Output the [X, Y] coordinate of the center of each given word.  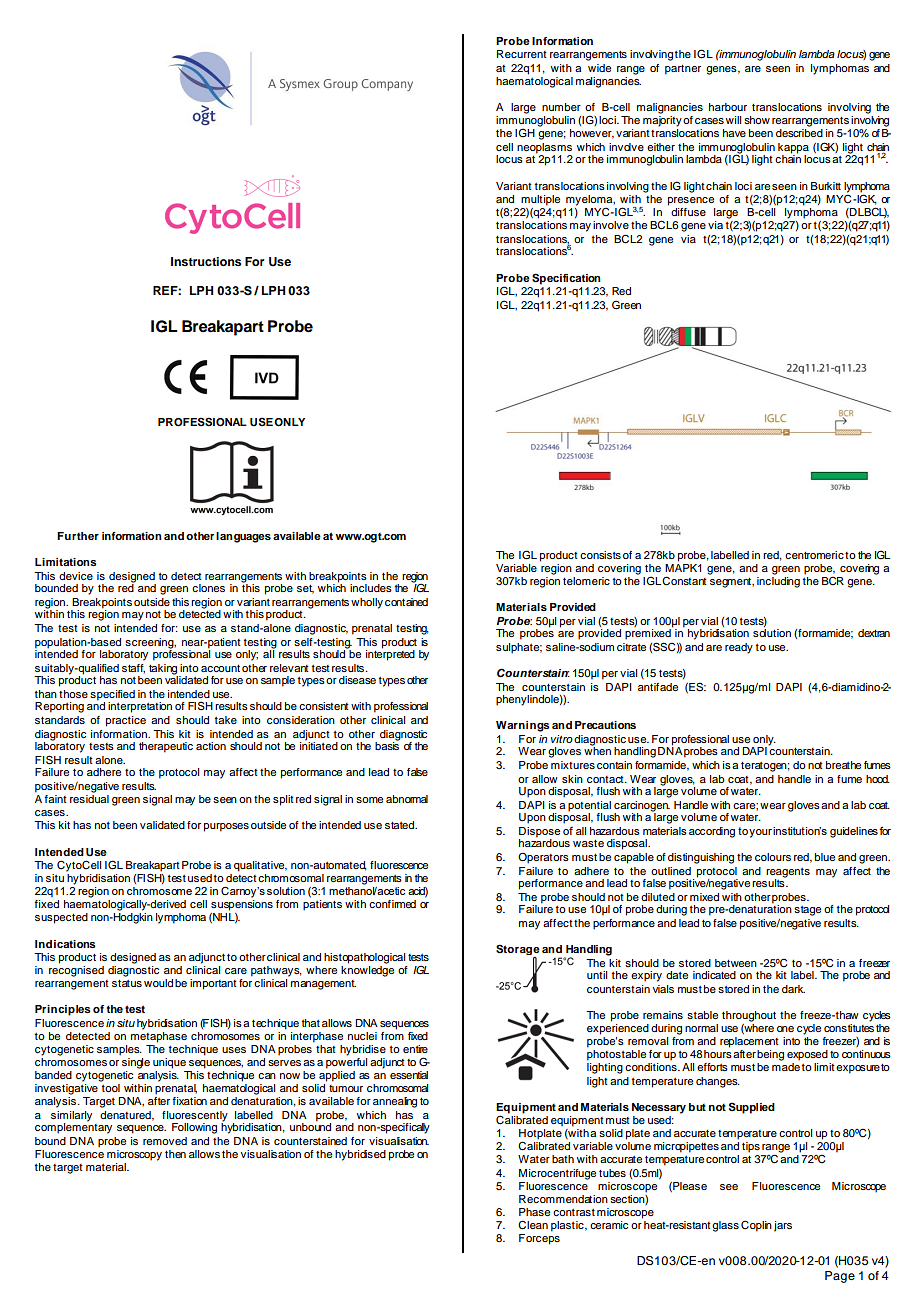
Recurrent [522, 54]
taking [163, 670]
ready [739, 648]
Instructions [206, 261]
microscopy [134, 1155]
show [757, 120]
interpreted [390, 654]
